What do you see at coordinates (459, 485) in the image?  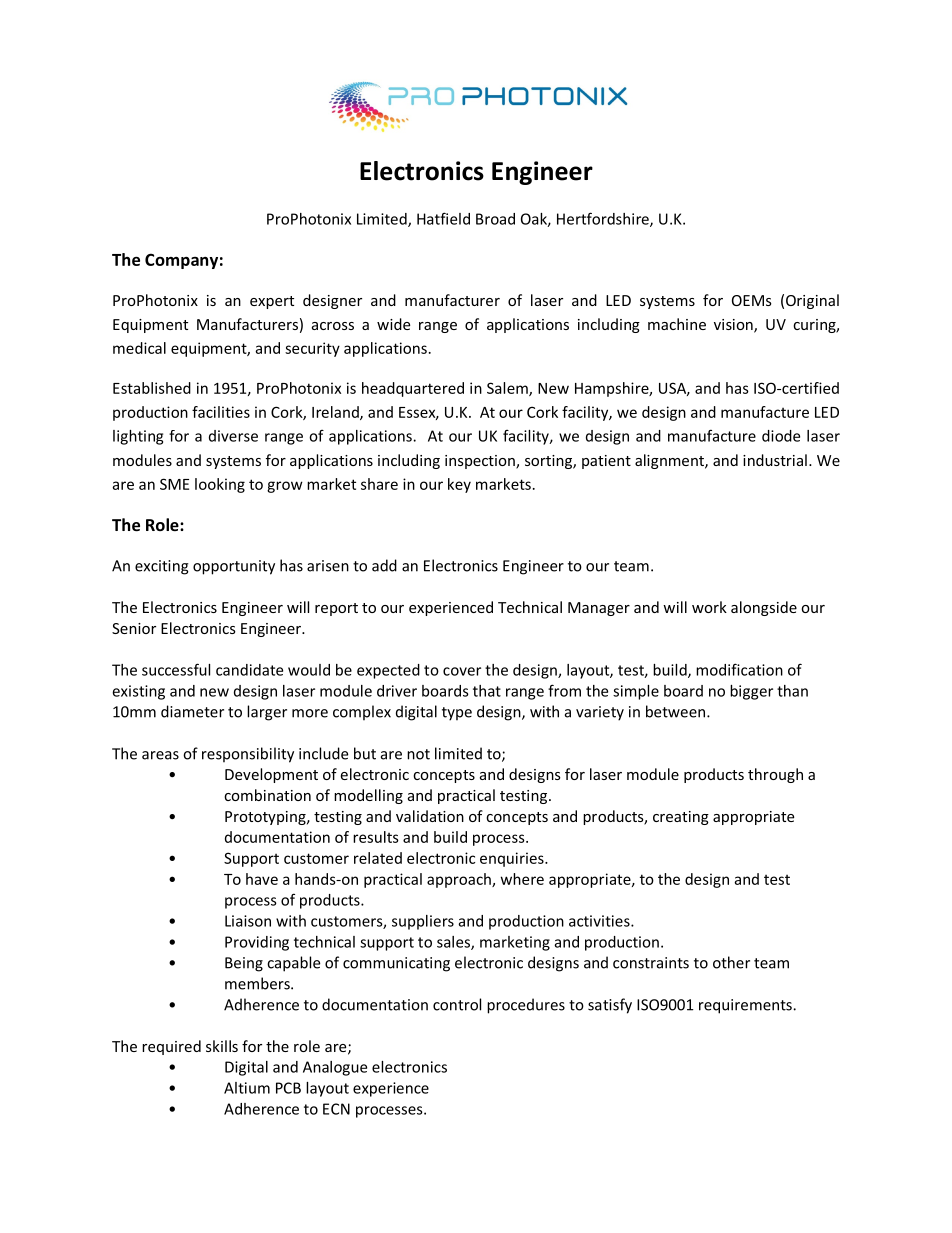 I see `key` at bounding box center [459, 485].
